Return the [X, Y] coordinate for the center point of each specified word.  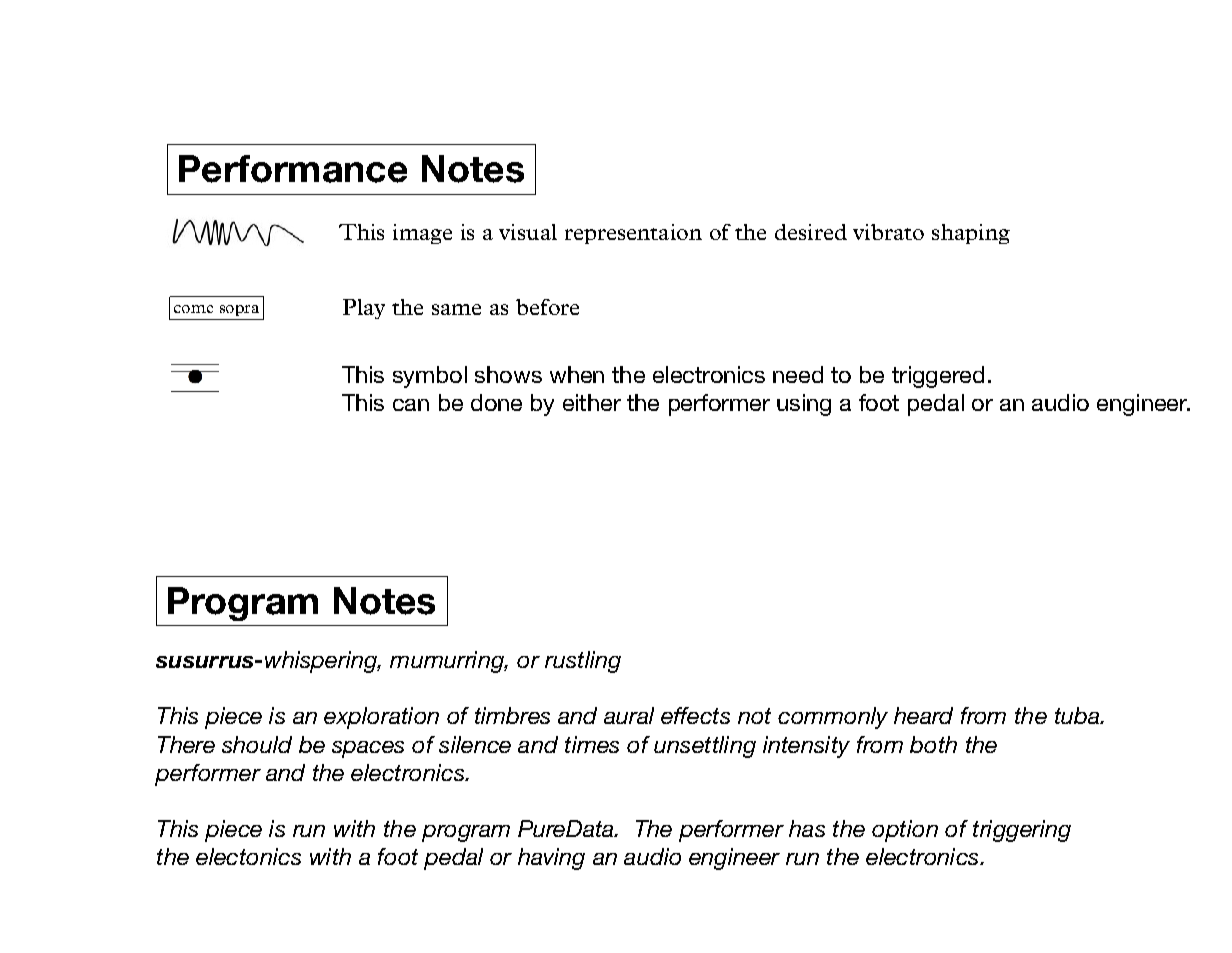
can [411, 405]
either [592, 402]
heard [923, 715]
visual [528, 232]
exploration [381, 718]
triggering [1022, 831]
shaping [971, 234]
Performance [293, 169]
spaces [368, 749]
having [551, 859]
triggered [938, 377]
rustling [583, 662]
